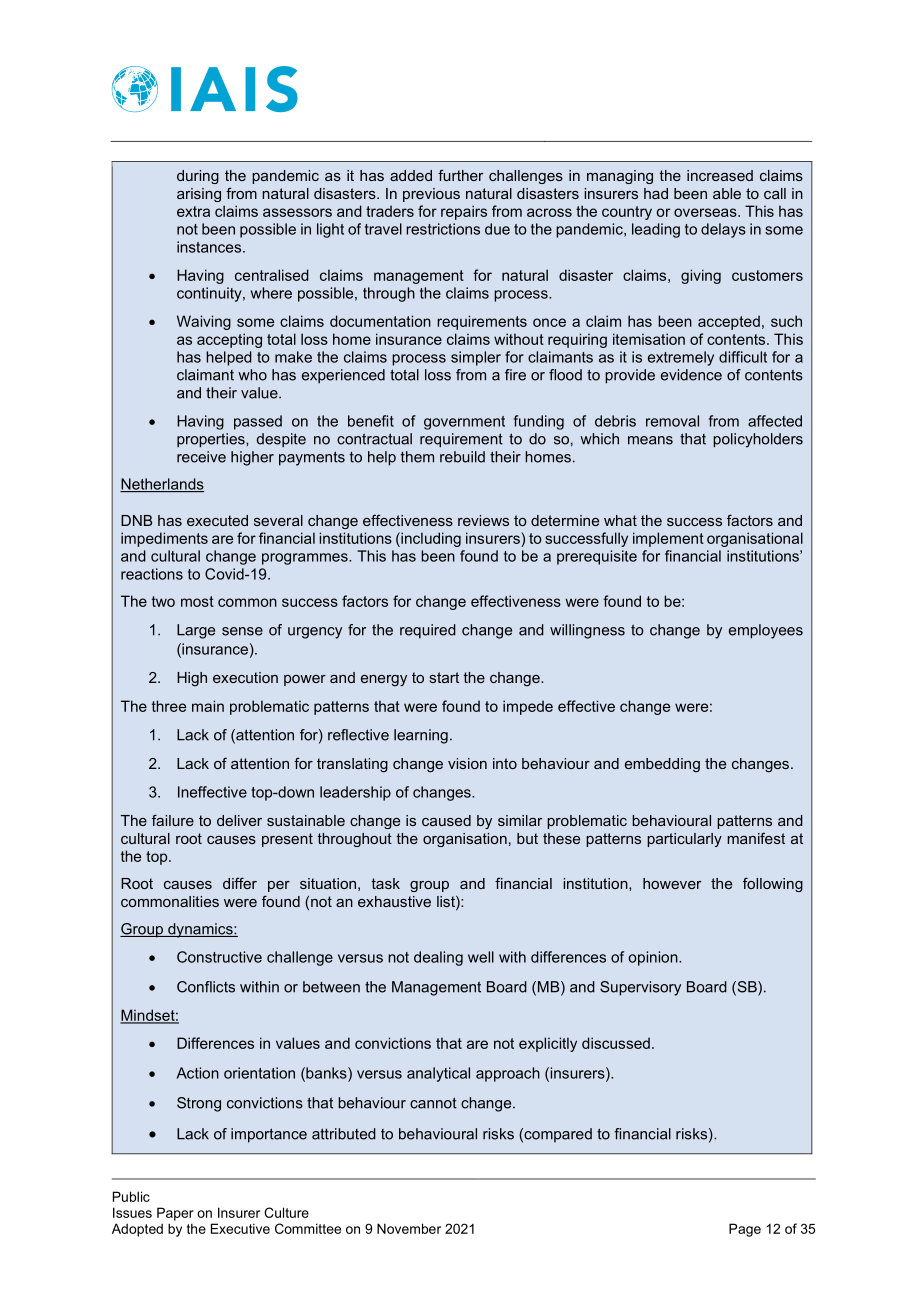 The height and width of the page is (1308, 924). I want to click on delays, so click(723, 230).
